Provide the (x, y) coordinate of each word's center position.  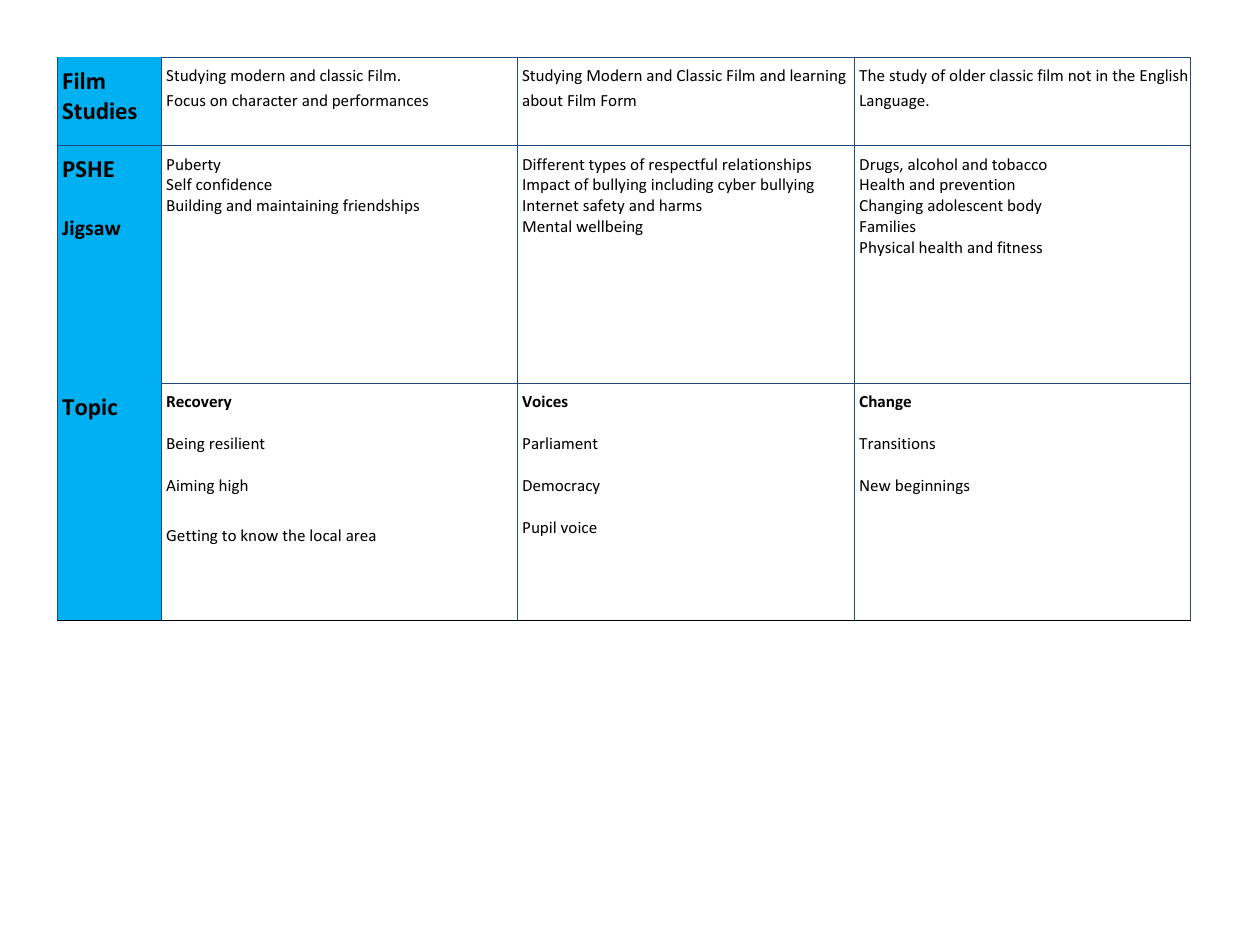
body (1025, 206)
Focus (186, 100)
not (1080, 76)
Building (194, 206)
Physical (887, 248)
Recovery (199, 403)
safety (604, 206)
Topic (89, 409)
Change (885, 402)
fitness (1019, 247)
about (543, 100)
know (259, 535)
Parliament (560, 443)
